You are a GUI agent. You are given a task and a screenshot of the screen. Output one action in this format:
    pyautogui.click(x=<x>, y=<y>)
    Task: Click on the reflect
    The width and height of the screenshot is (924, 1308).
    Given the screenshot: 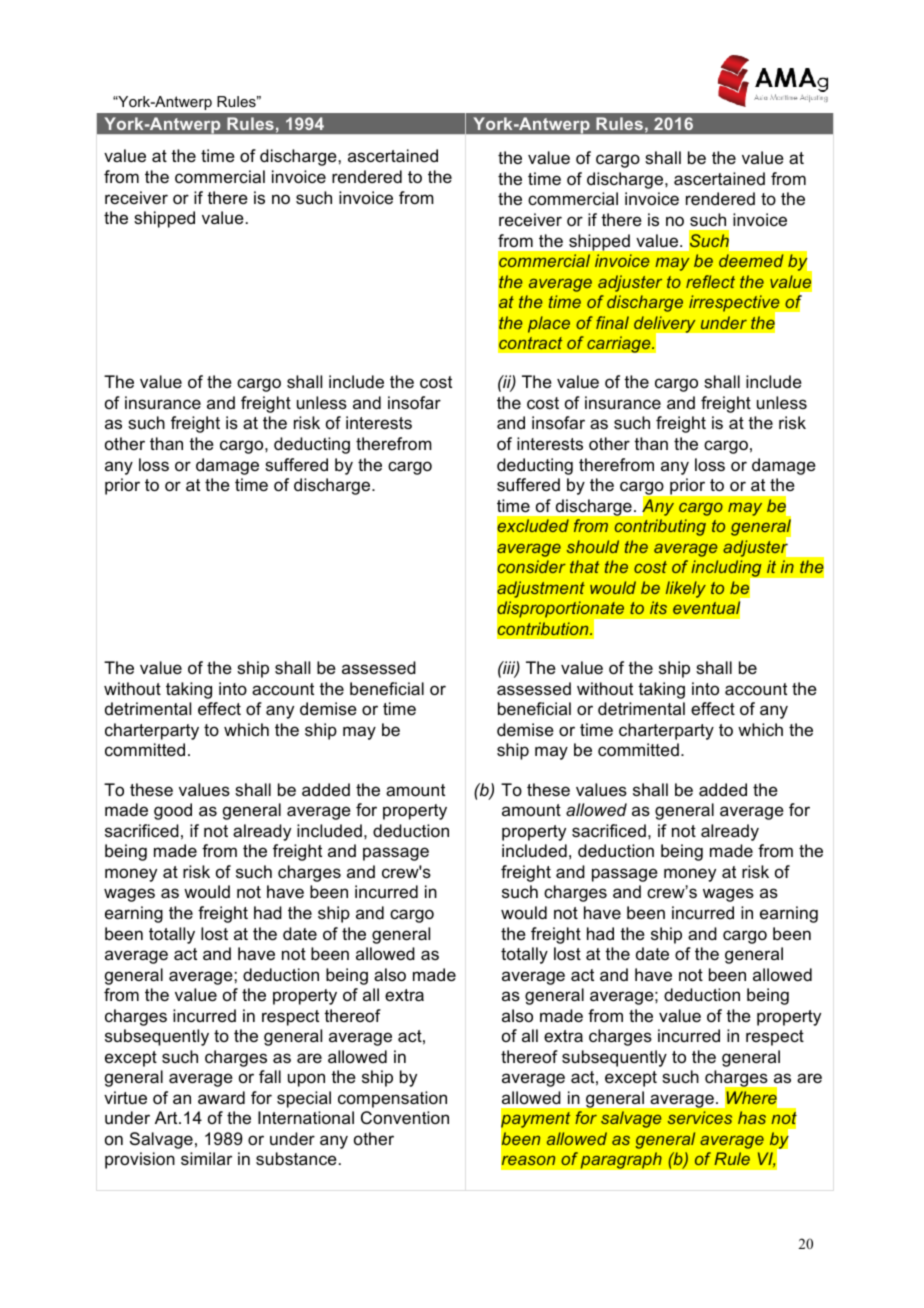 What is the action you would take?
    pyautogui.click(x=710, y=281)
